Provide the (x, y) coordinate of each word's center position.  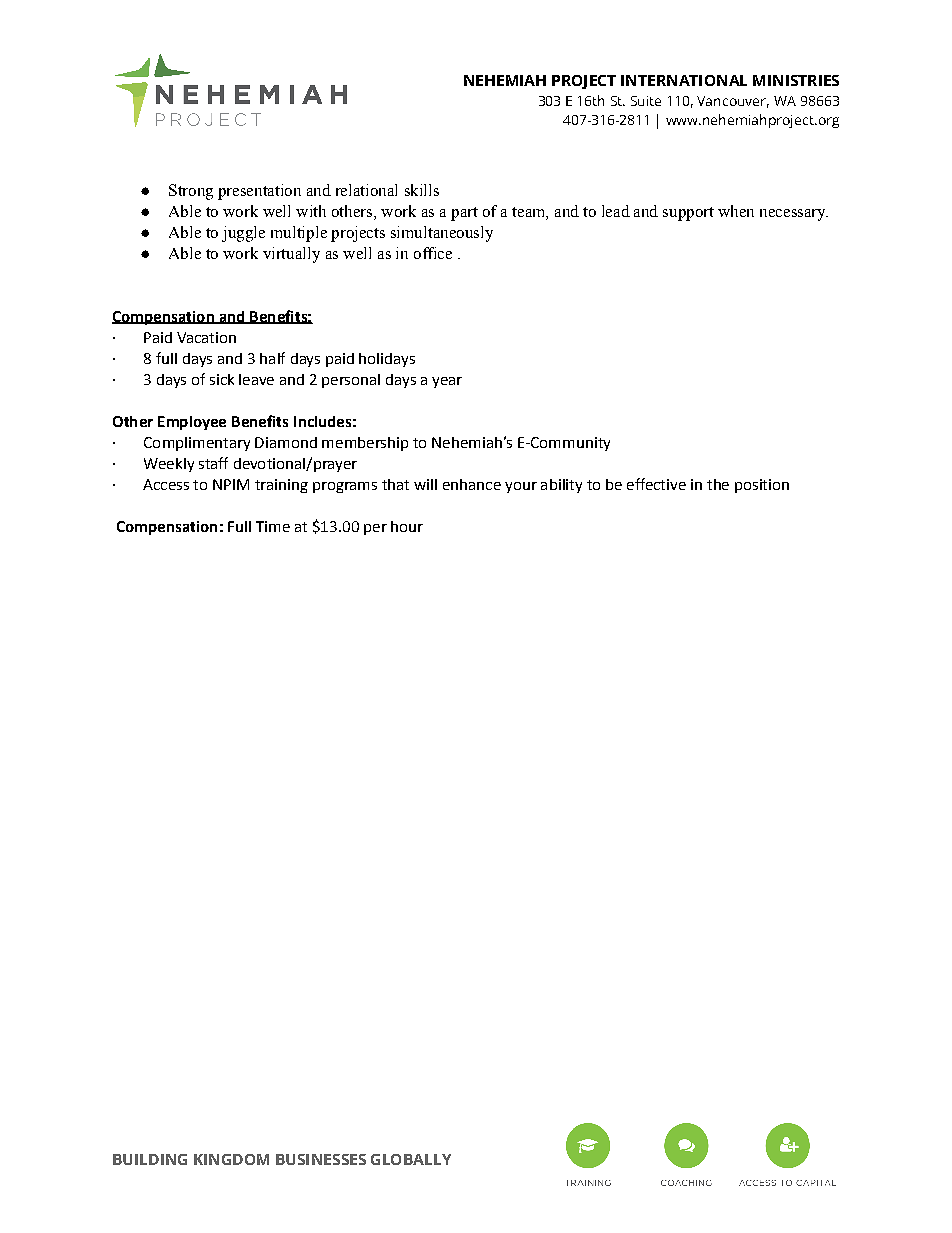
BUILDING (150, 1159)
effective (656, 484)
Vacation (206, 337)
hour (407, 526)
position (762, 486)
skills (422, 190)
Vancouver (733, 102)
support (688, 214)
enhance (472, 484)
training (281, 486)
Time (273, 526)
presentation (259, 192)
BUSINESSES (321, 1159)
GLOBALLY (411, 1159)
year (447, 382)
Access (166, 484)
